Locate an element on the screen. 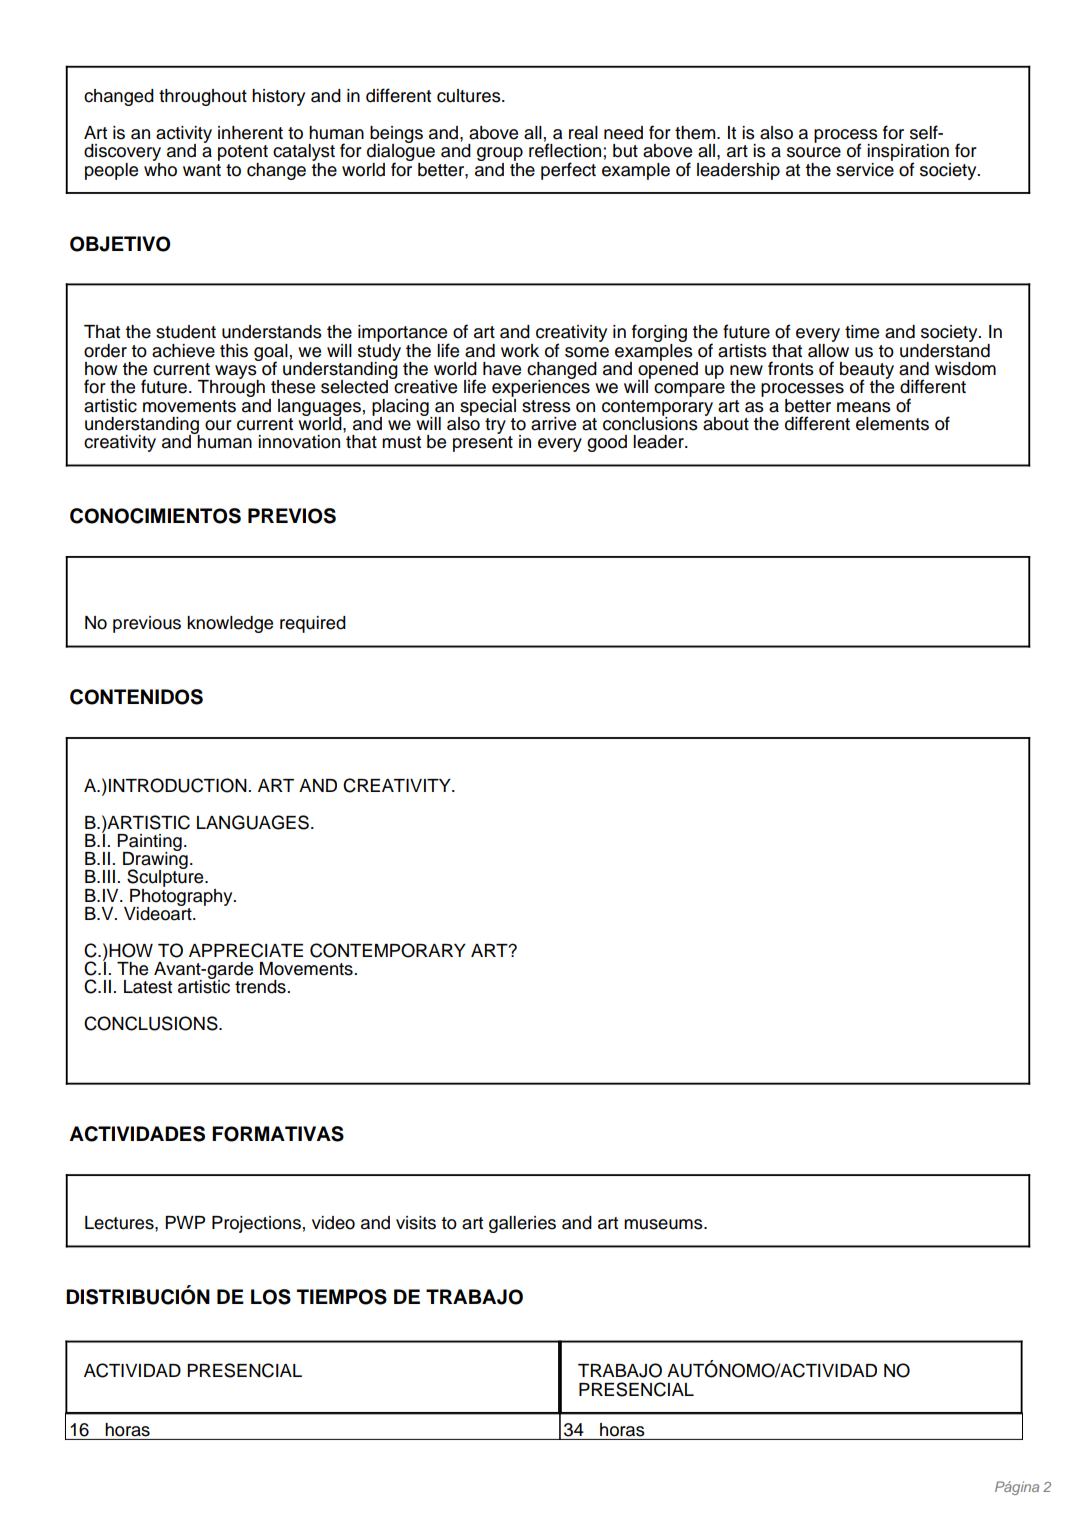  galleries is located at coordinates (522, 1224).
